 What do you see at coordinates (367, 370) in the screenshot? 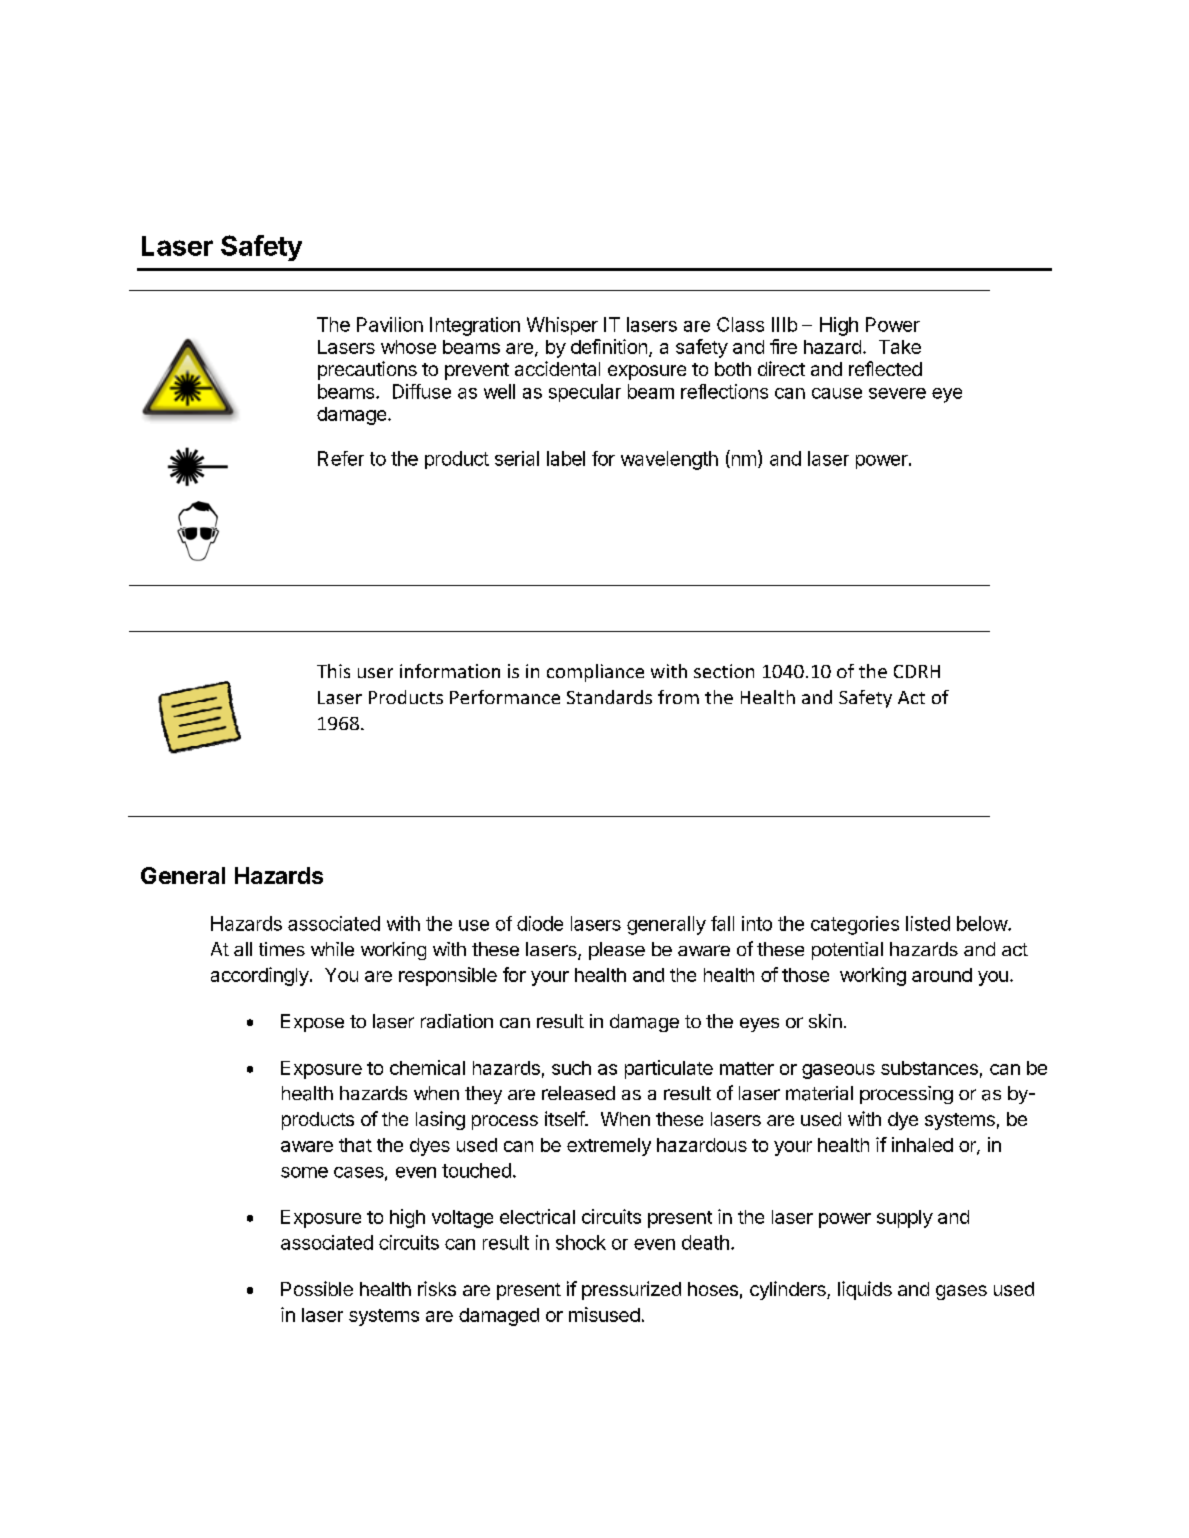
I see `precautions` at bounding box center [367, 370].
